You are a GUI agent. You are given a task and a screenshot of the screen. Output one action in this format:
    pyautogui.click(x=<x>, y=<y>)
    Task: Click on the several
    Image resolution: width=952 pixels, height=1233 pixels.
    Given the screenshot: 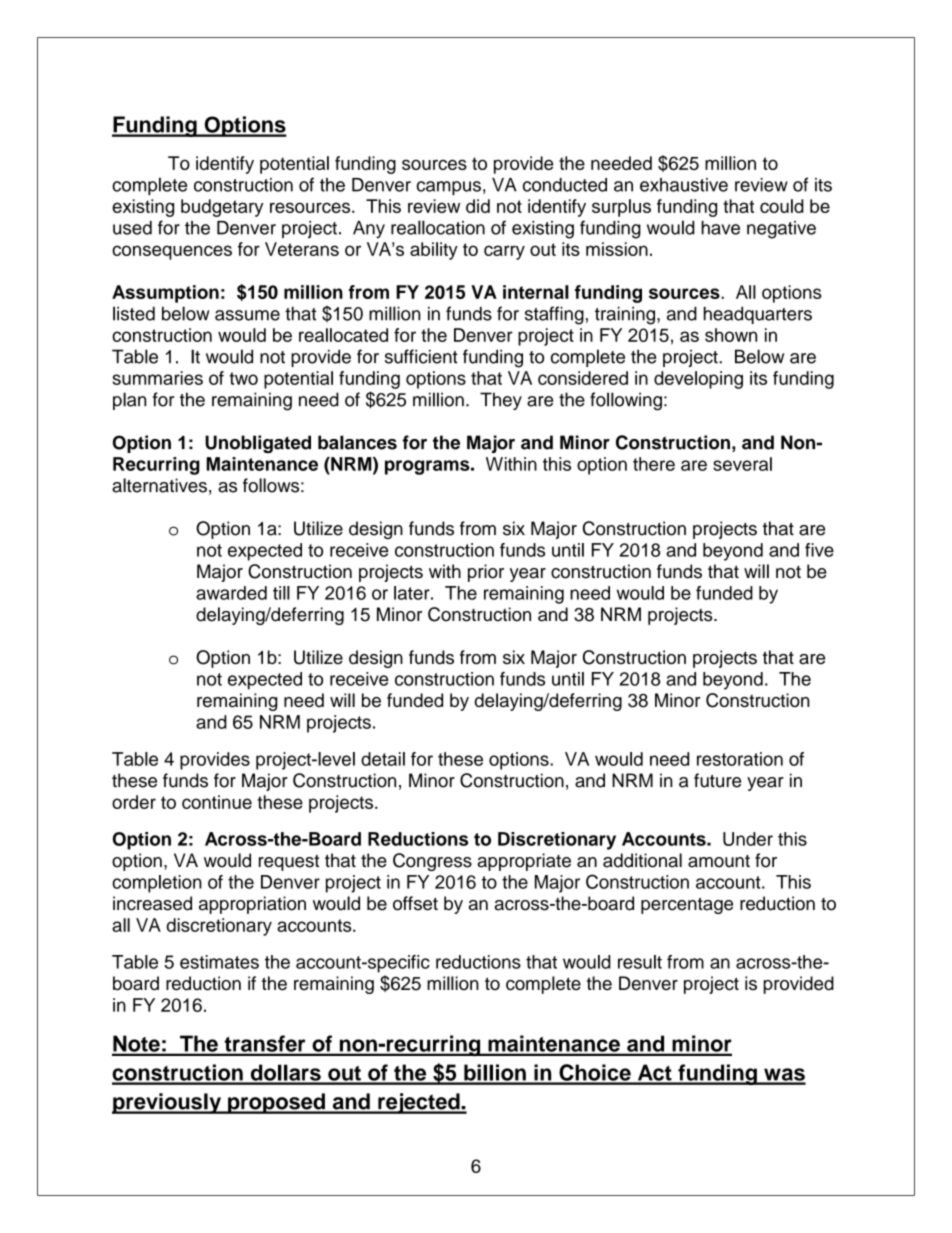 What is the action you would take?
    pyautogui.click(x=742, y=464)
